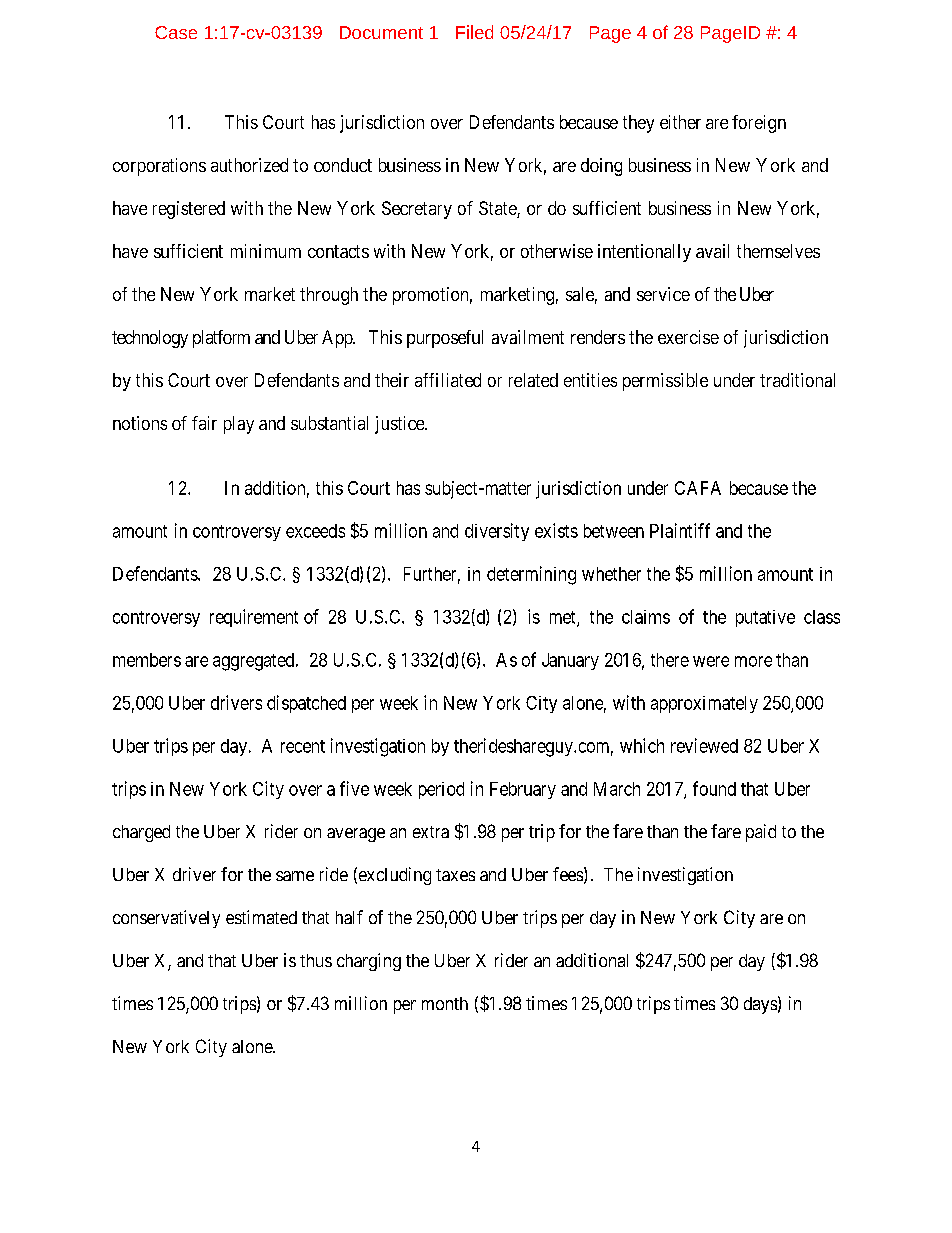  What do you see at coordinates (445, 1003) in the screenshot?
I see `month` at bounding box center [445, 1003].
